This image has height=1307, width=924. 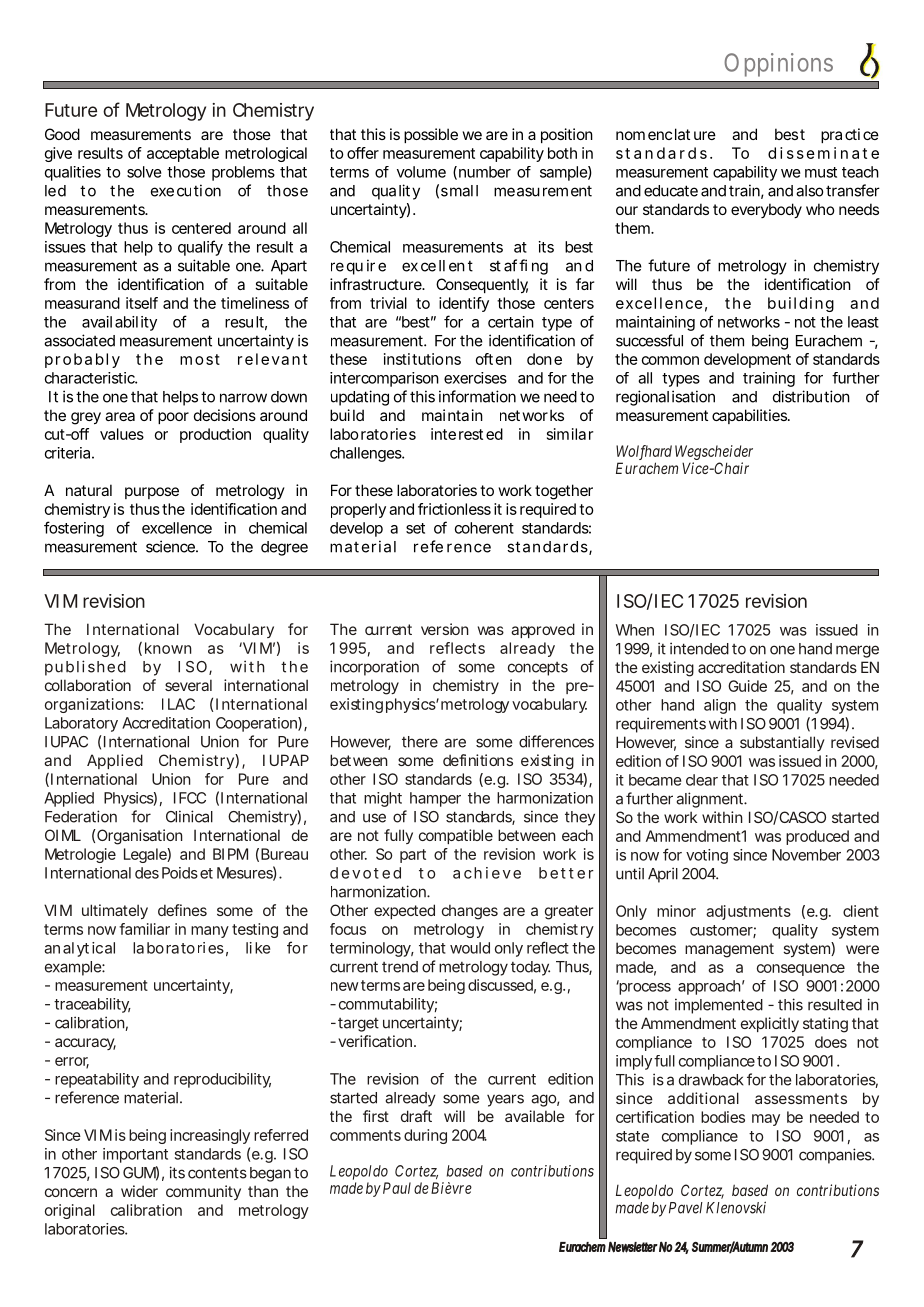 What do you see at coordinates (809, 191) in the image?
I see `also` at bounding box center [809, 191].
